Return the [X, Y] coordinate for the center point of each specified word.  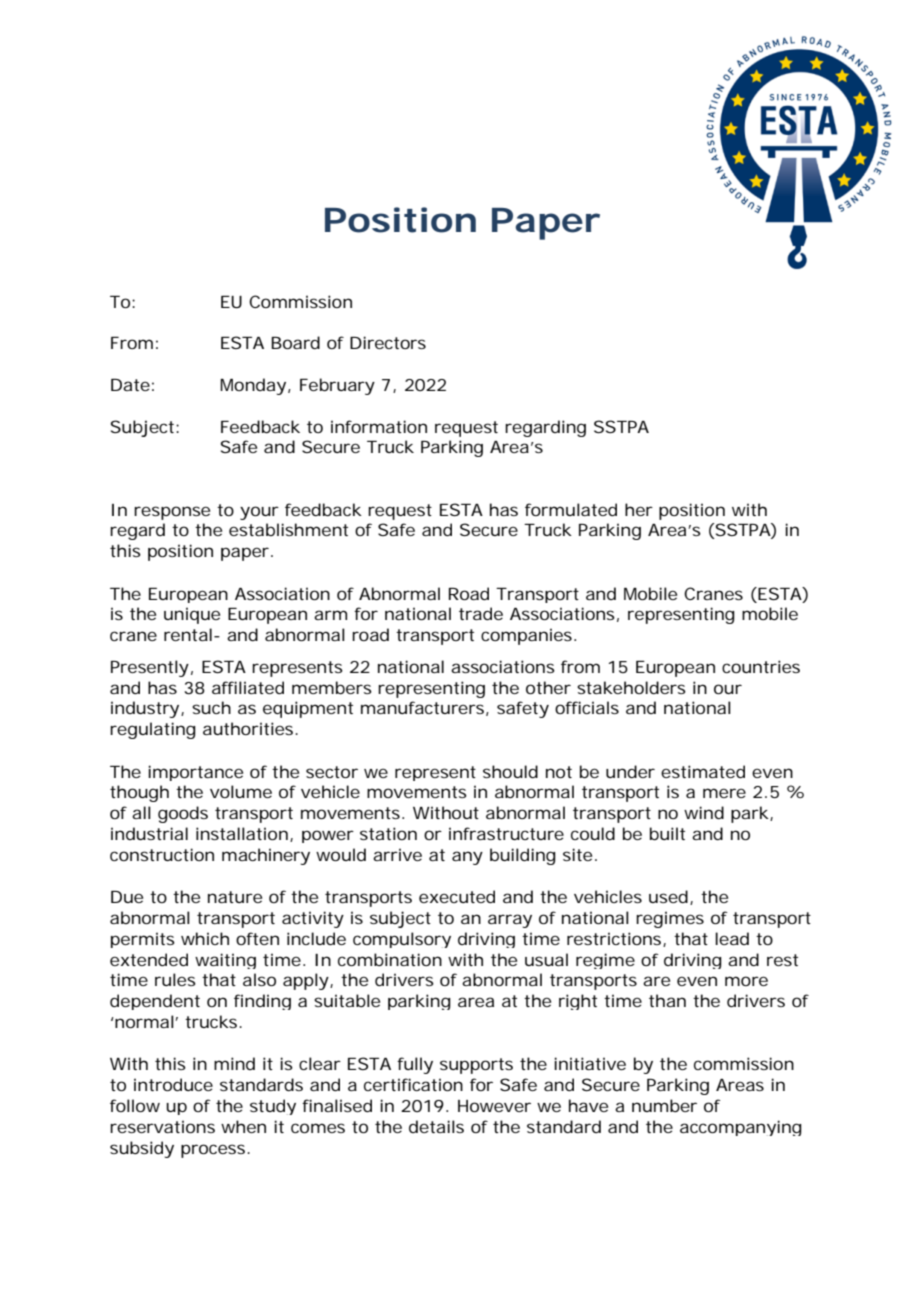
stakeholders [631, 687]
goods [183, 814]
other [548, 687]
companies [528, 636]
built [667, 833]
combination [390, 959]
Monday [253, 386]
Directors [388, 342]
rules [175, 979]
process [214, 1151]
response [172, 513]
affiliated [248, 687]
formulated [571, 509]
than [667, 1000]
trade [481, 613]
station [388, 833]
